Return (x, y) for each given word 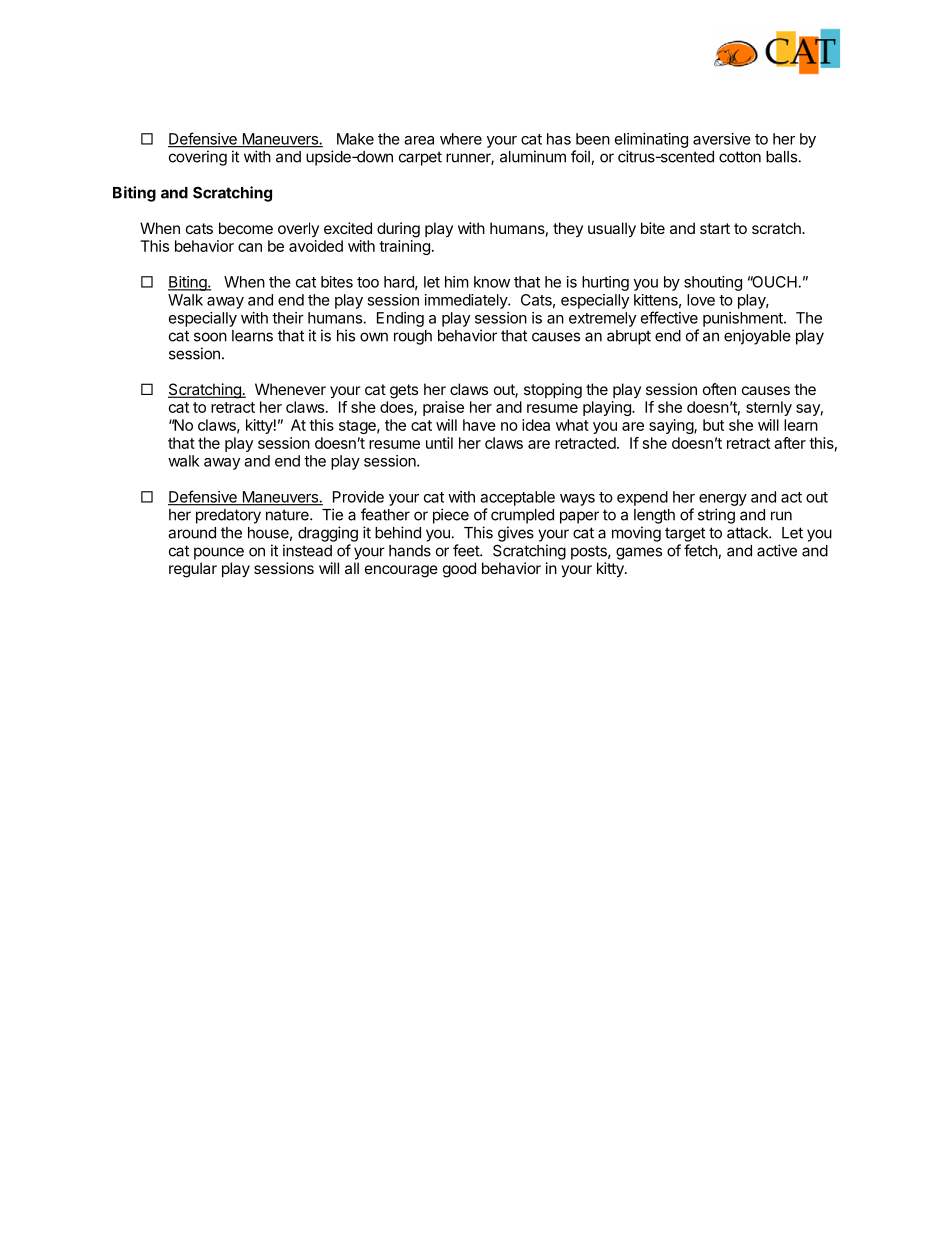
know (492, 282)
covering (198, 158)
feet (467, 550)
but (713, 425)
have (479, 425)
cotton (740, 157)
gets (404, 391)
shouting (713, 283)
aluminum (533, 156)
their (288, 318)
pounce (219, 553)
